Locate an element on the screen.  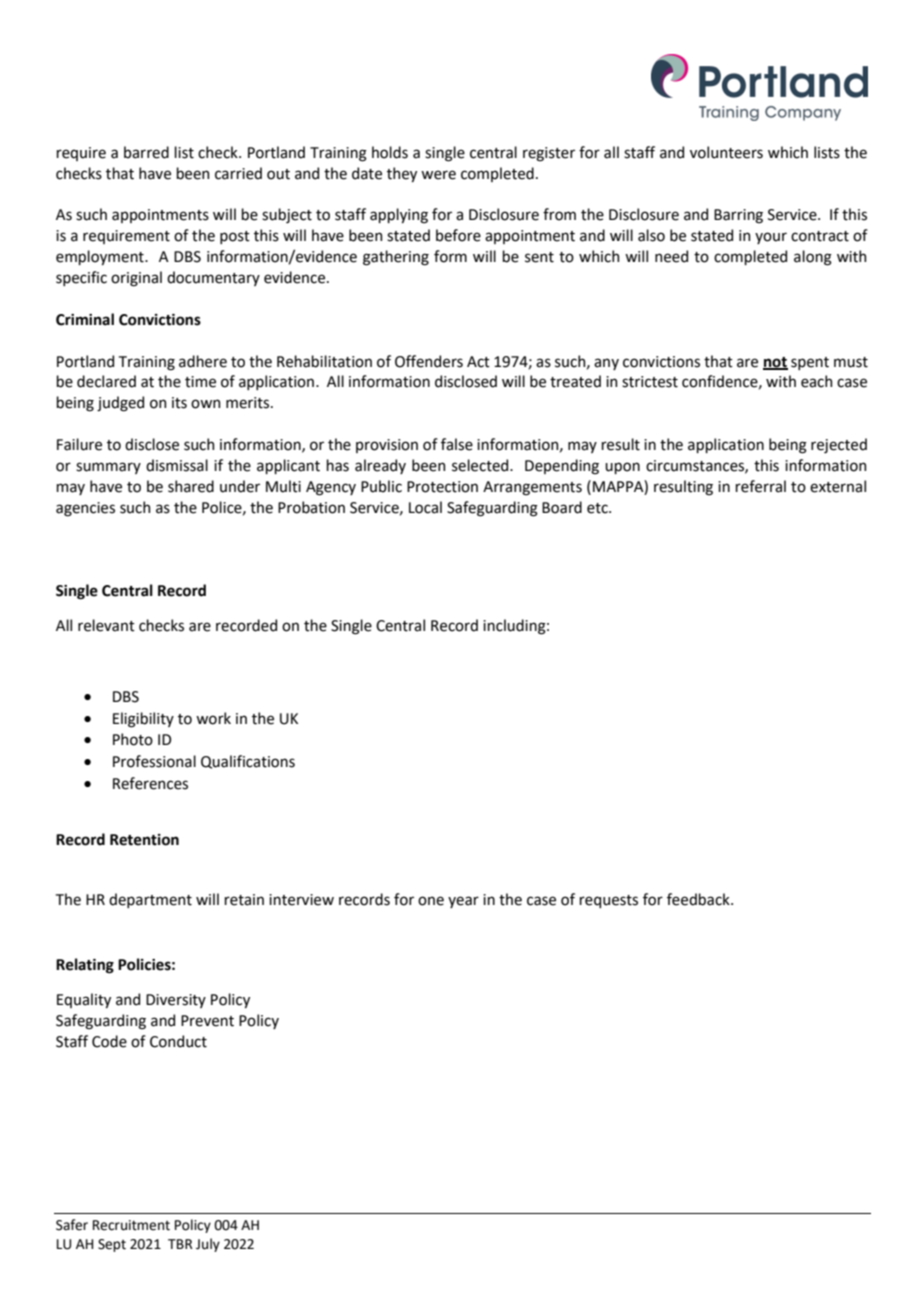
time is located at coordinates (200, 382).
